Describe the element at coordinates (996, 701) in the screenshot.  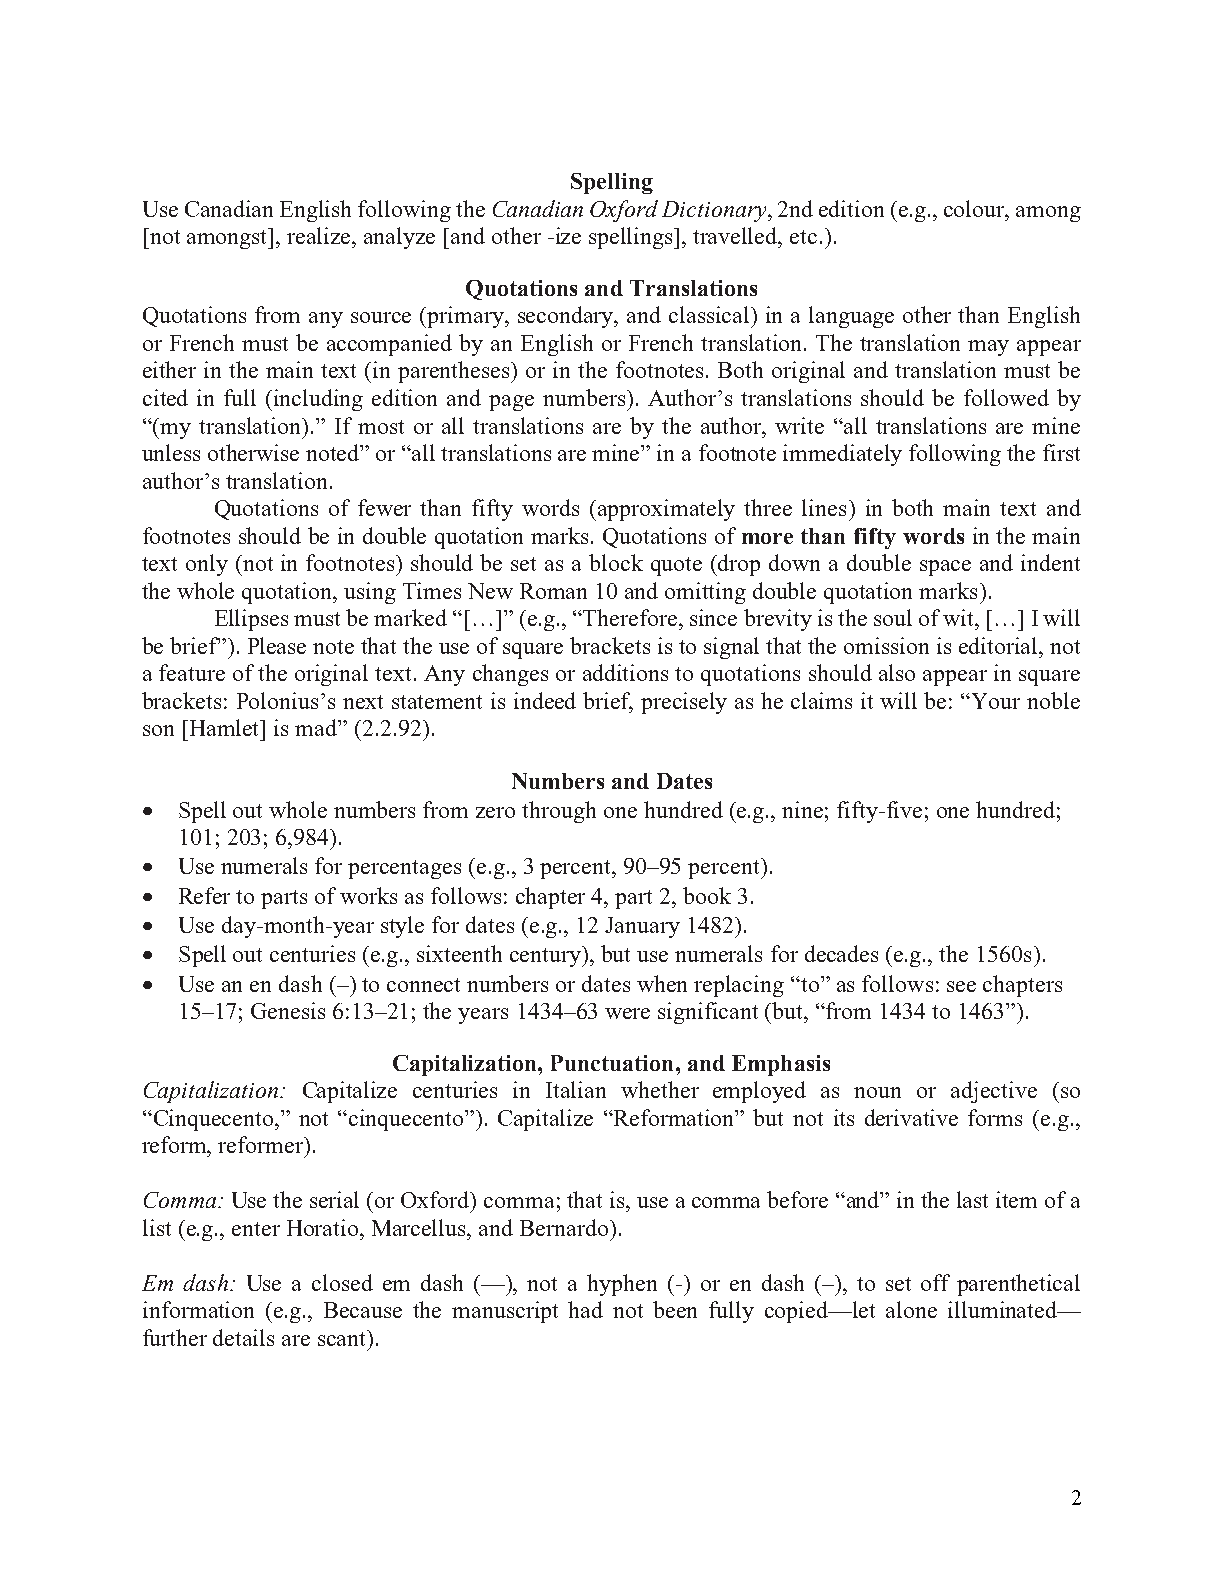
I see `Your` at that location.
